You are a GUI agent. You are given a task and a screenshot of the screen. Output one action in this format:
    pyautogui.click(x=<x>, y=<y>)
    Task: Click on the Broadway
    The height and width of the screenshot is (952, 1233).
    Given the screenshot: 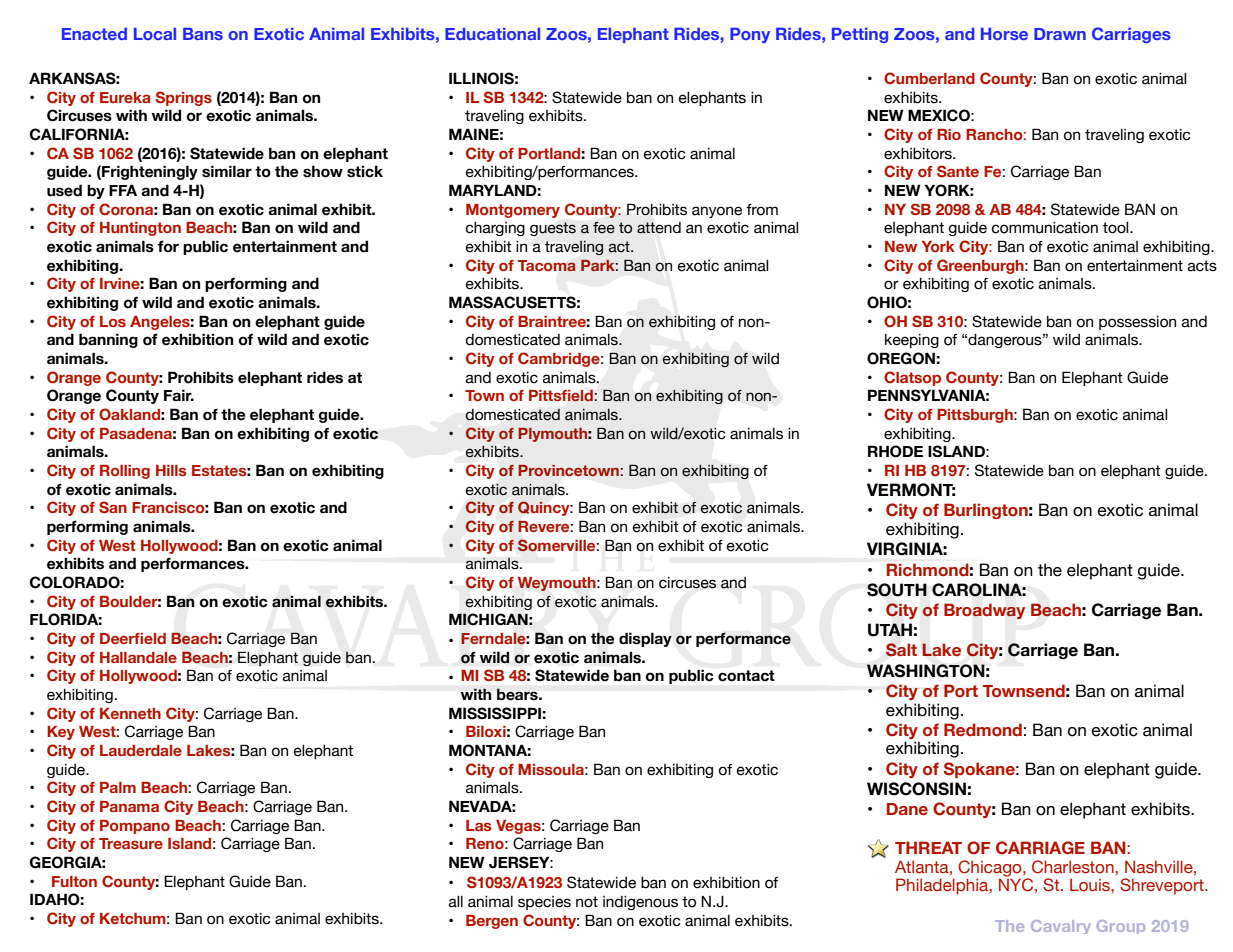 What is the action you would take?
    pyautogui.click(x=984, y=611)
